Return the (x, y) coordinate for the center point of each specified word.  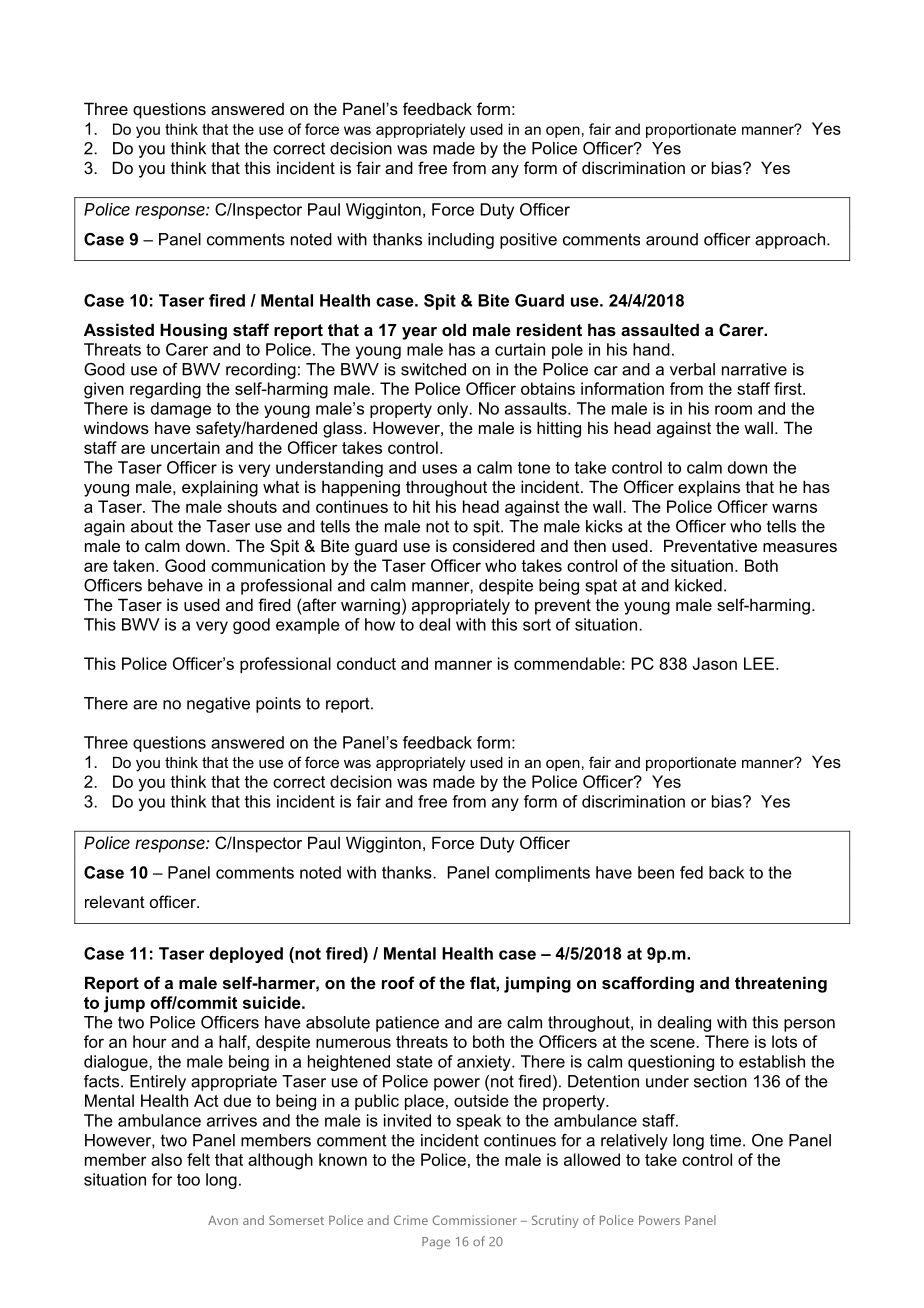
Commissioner (475, 1220)
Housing (193, 331)
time (725, 1140)
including (461, 241)
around (672, 239)
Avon (223, 1220)
